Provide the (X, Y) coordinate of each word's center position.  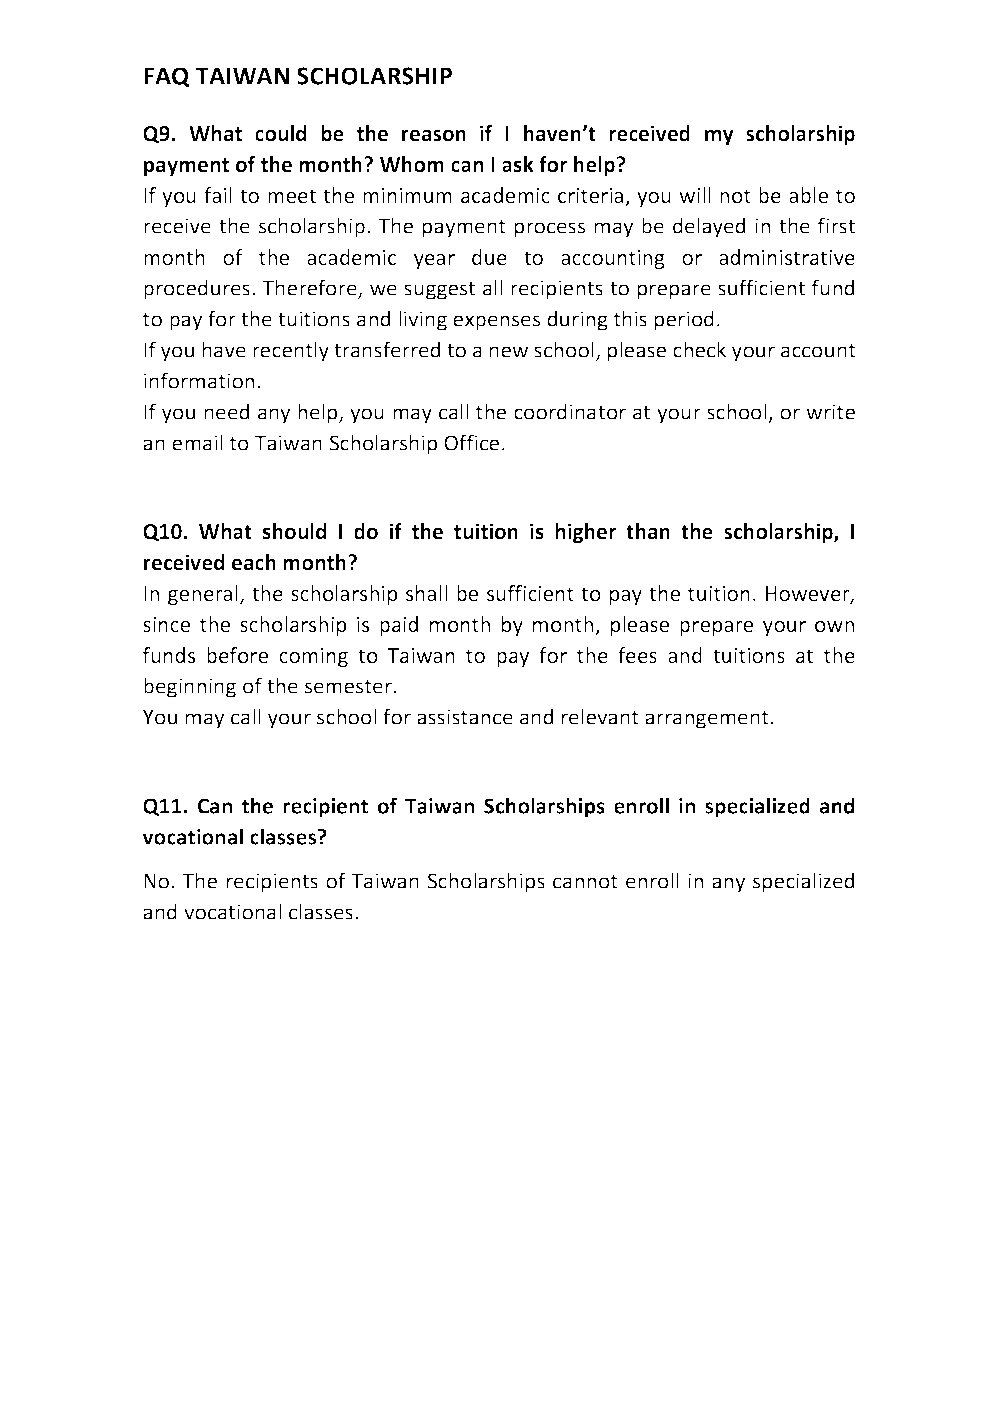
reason (434, 135)
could (280, 133)
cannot (585, 882)
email (197, 442)
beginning (190, 687)
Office (471, 442)
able (808, 195)
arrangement (708, 720)
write (830, 412)
